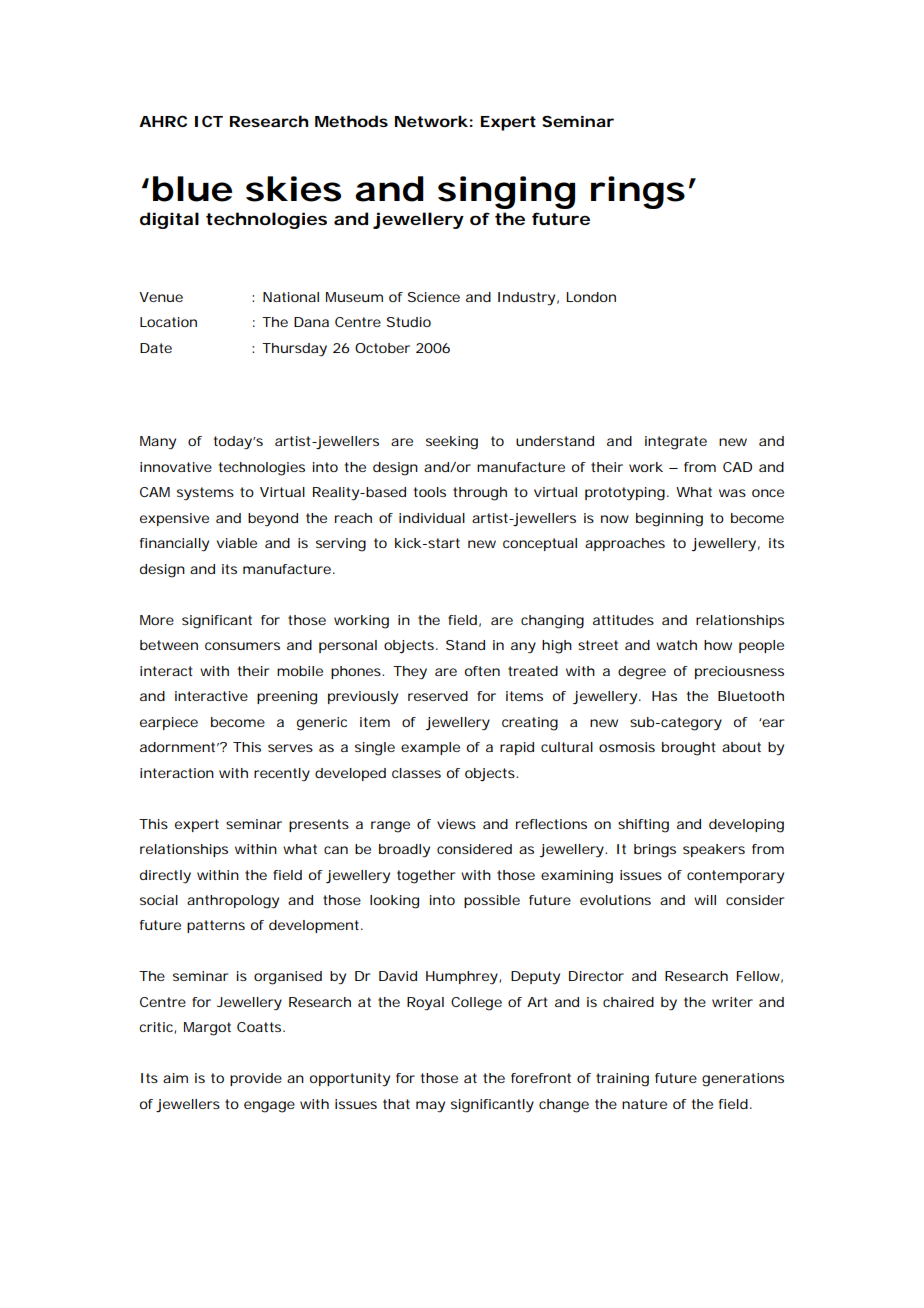 This screenshot has width=924, height=1308. Describe the element at coordinates (591, 297) in the screenshot. I see `London` at that location.
